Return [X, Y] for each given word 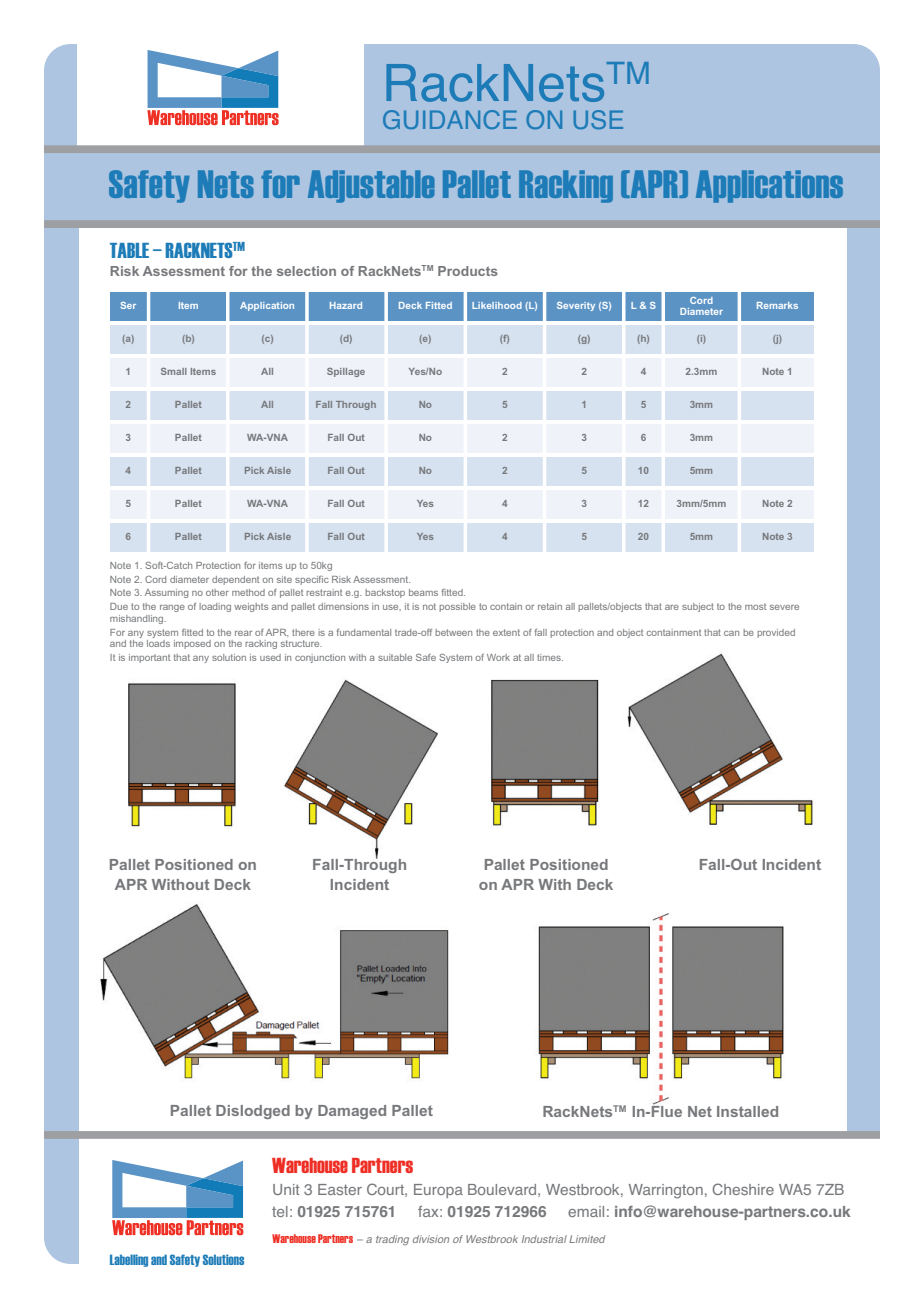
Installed [747, 1111]
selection [306, 271]
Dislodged [253, 1112]
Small [174, 371]
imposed [192, 644]
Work [498, 657]
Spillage [346, 372]
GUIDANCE [450, 119]
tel [280, 1211]
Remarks [777, 305]
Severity [576, 306]
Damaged [352, 1112]
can [731, 633]
